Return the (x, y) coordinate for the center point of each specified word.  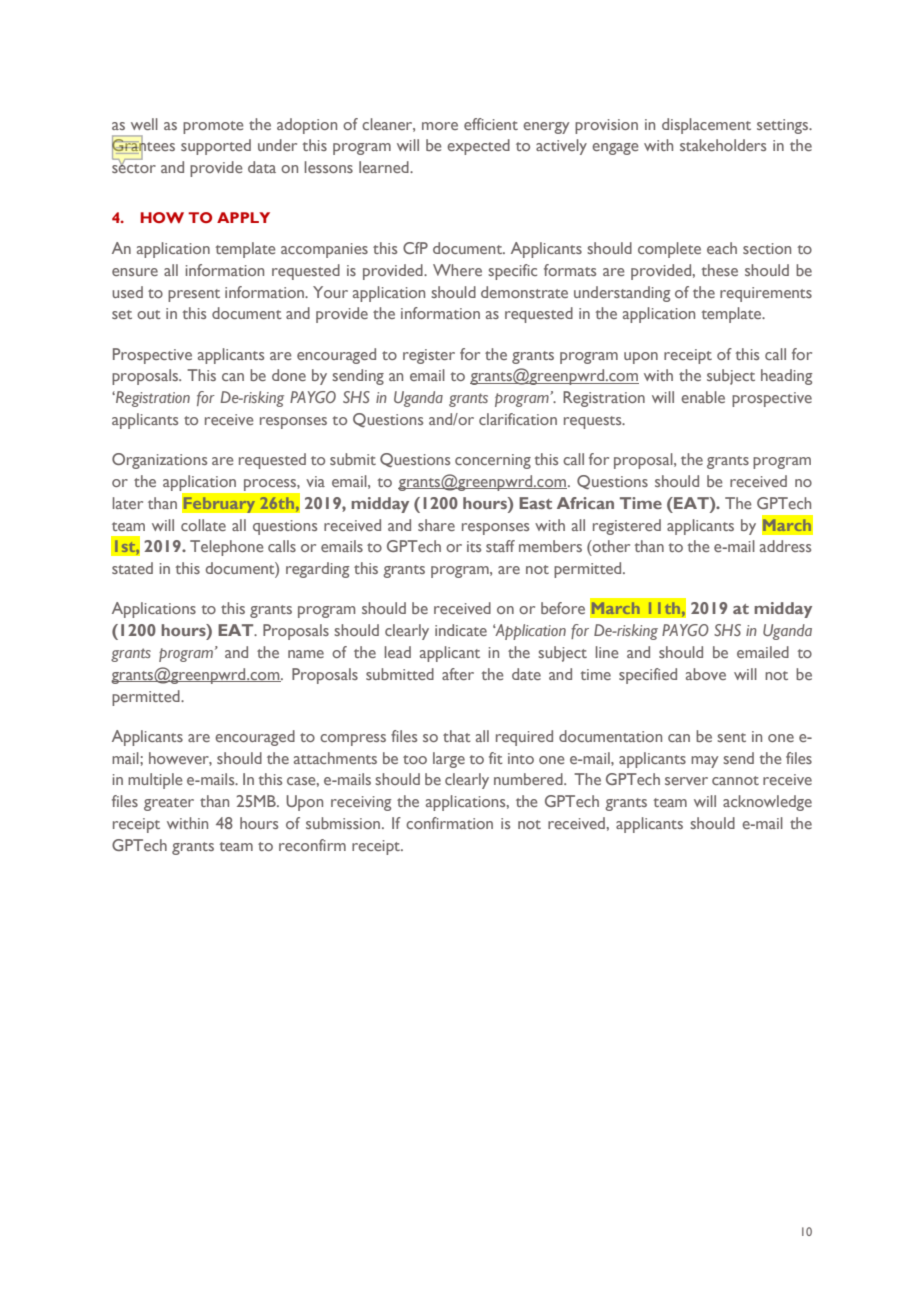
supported (216, 147)
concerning (493, 461)
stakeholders (723, 145)
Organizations (159, 461)
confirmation (449, 823)
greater (169, 804)
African (585, 503)
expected (478, 147)
